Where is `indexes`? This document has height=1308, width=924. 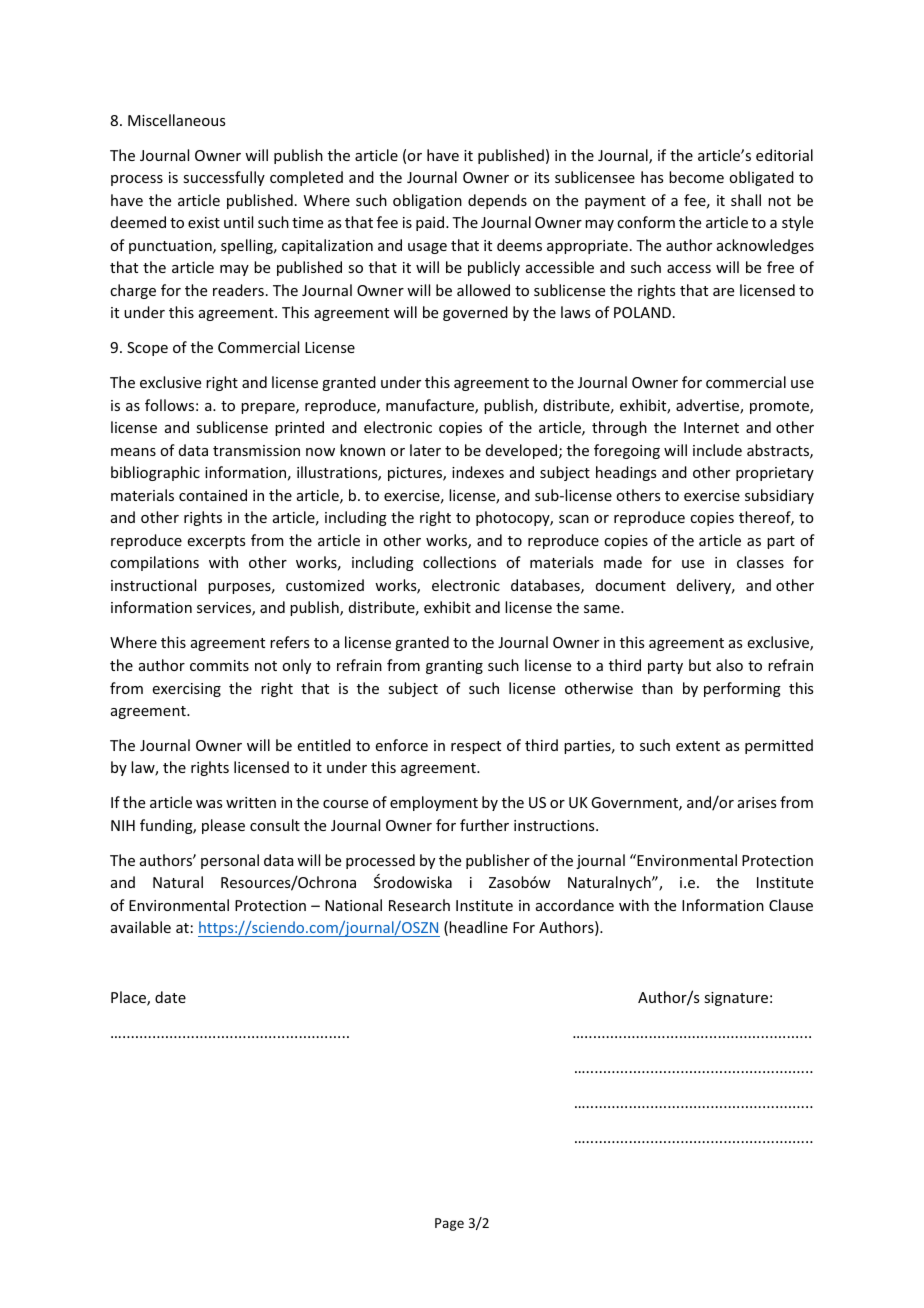 indexes is located at coordinates (478, 472).
